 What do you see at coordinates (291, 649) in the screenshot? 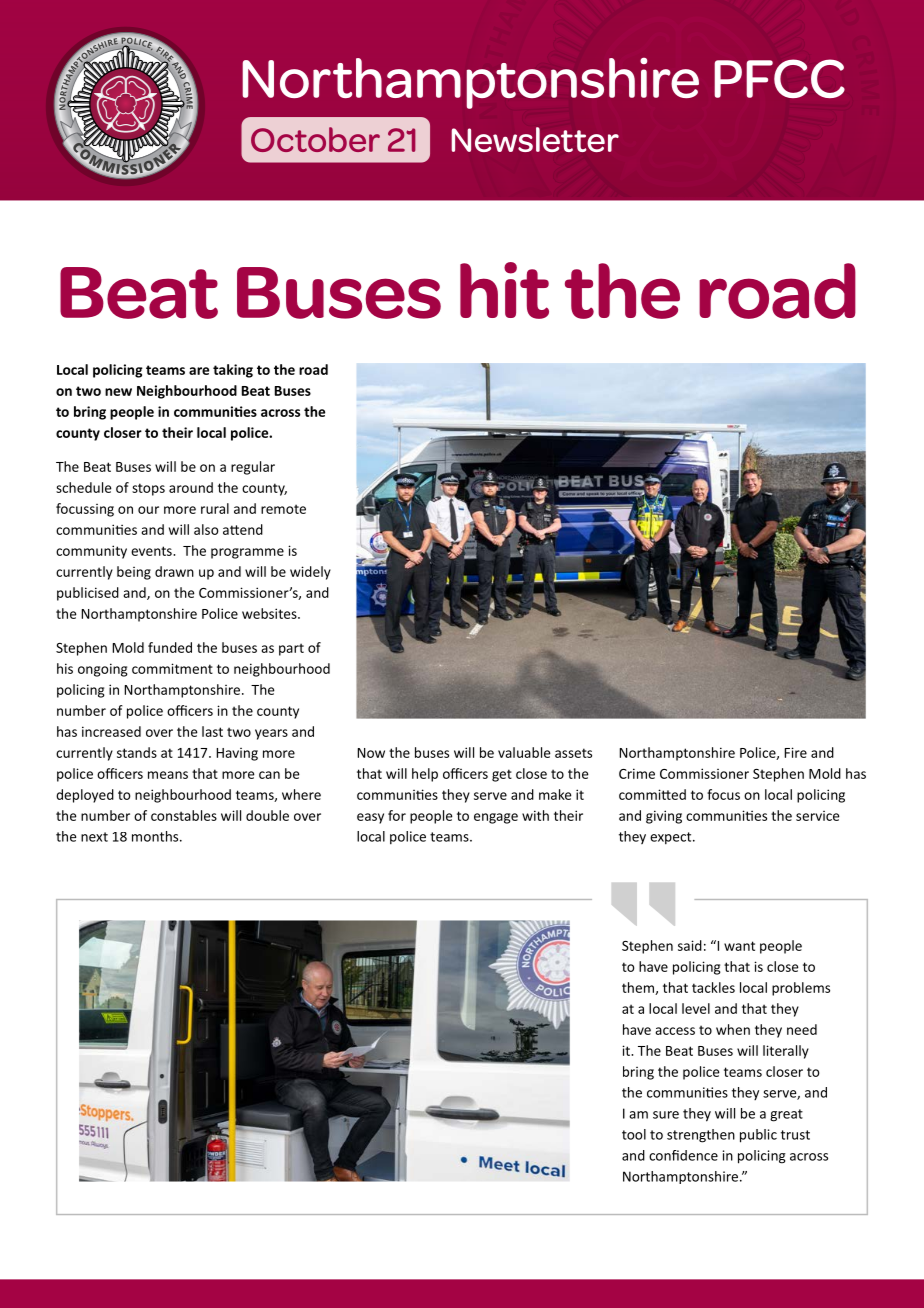
I see `part` at bounding box center [291, 649].
